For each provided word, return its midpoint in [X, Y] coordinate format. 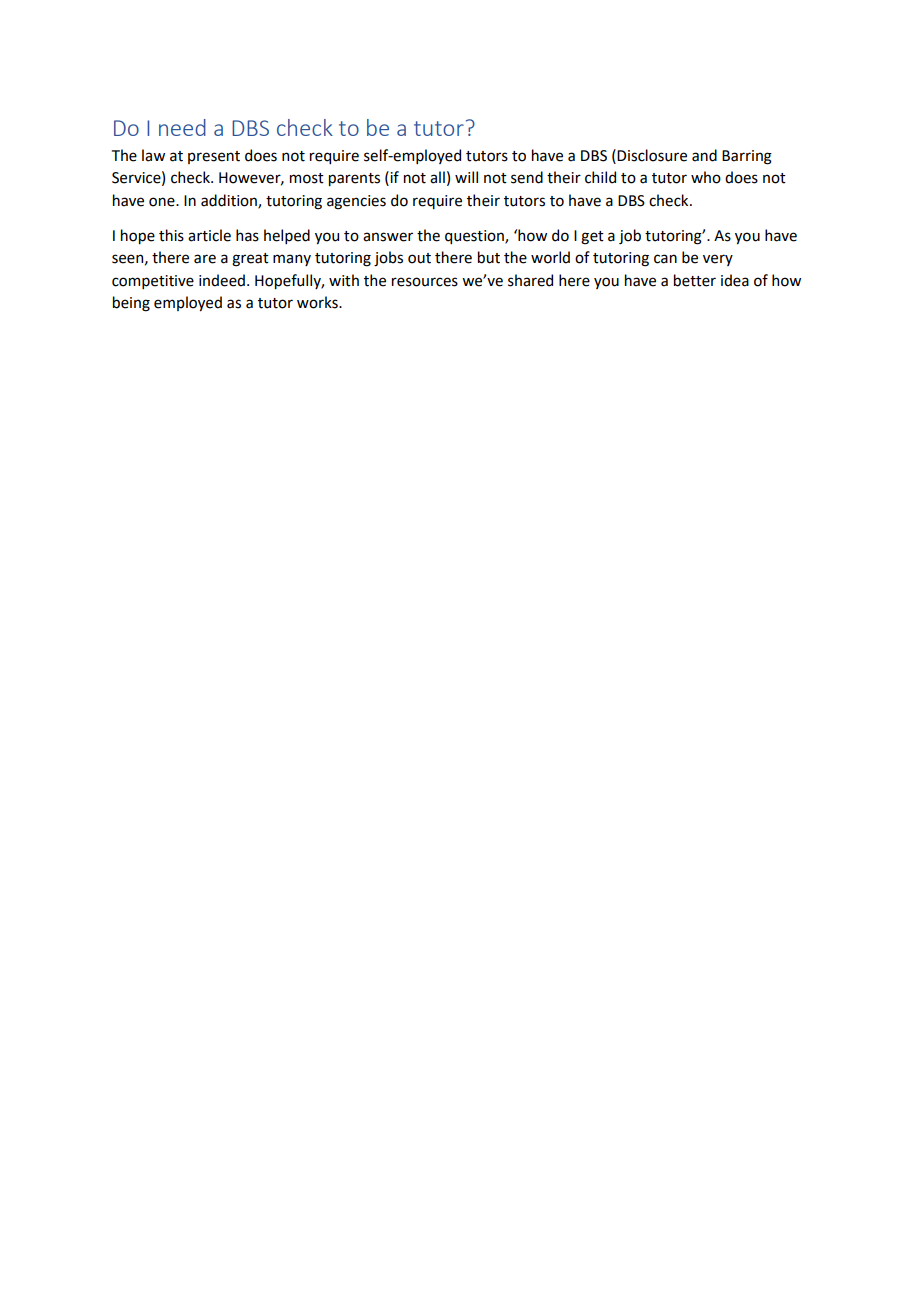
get [592, 238]
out [419, 258]
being [131, 304]
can [665, 259]
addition [230, 201]
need [182, 127]
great [250, 260]
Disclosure [652, 155]
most [307, 178]
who [706, 177]
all [437, 177]
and [704, 155]
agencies [356, 202]
